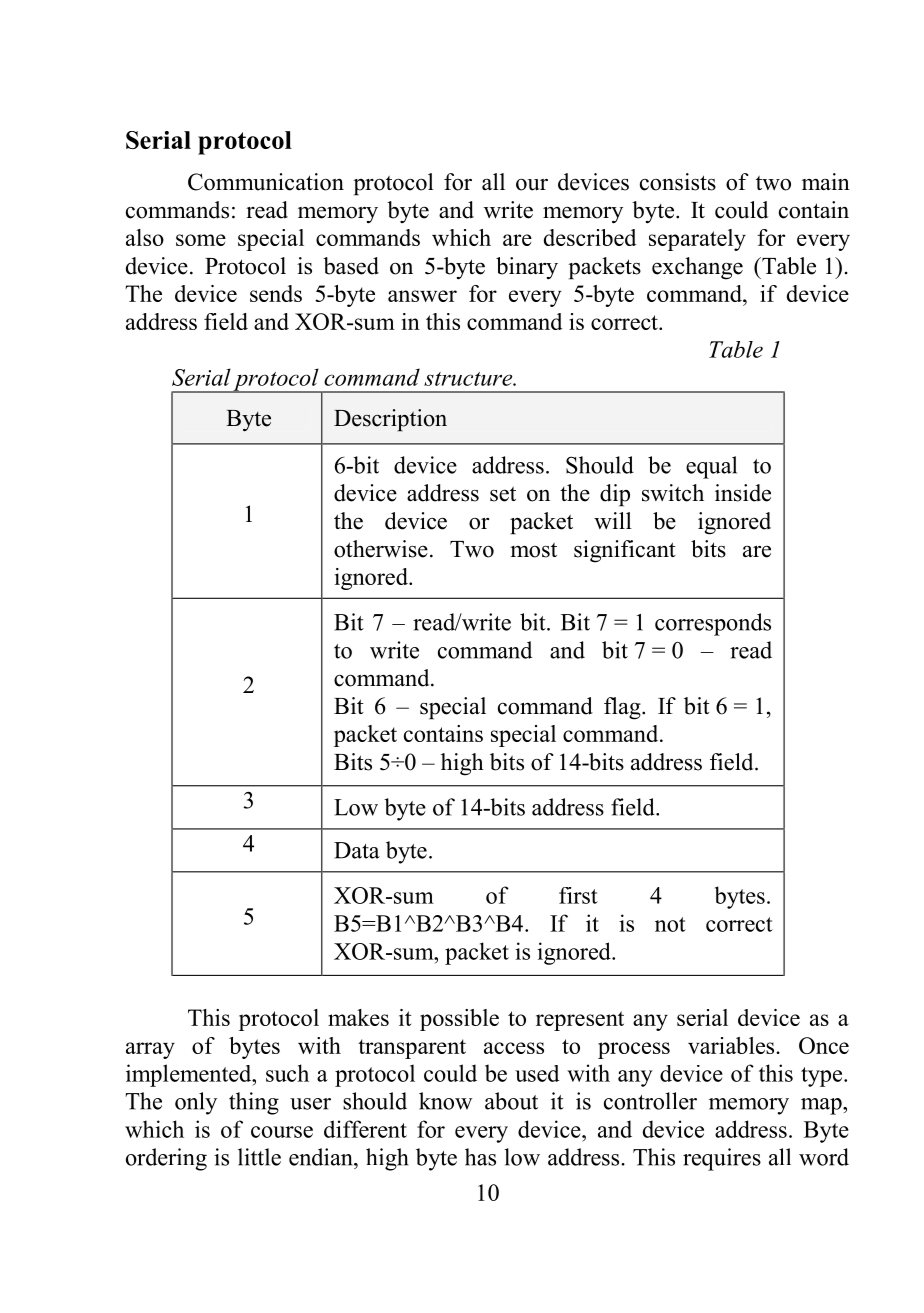 The image size is (924, 1313). I want to click on set, so click(503, 494).
